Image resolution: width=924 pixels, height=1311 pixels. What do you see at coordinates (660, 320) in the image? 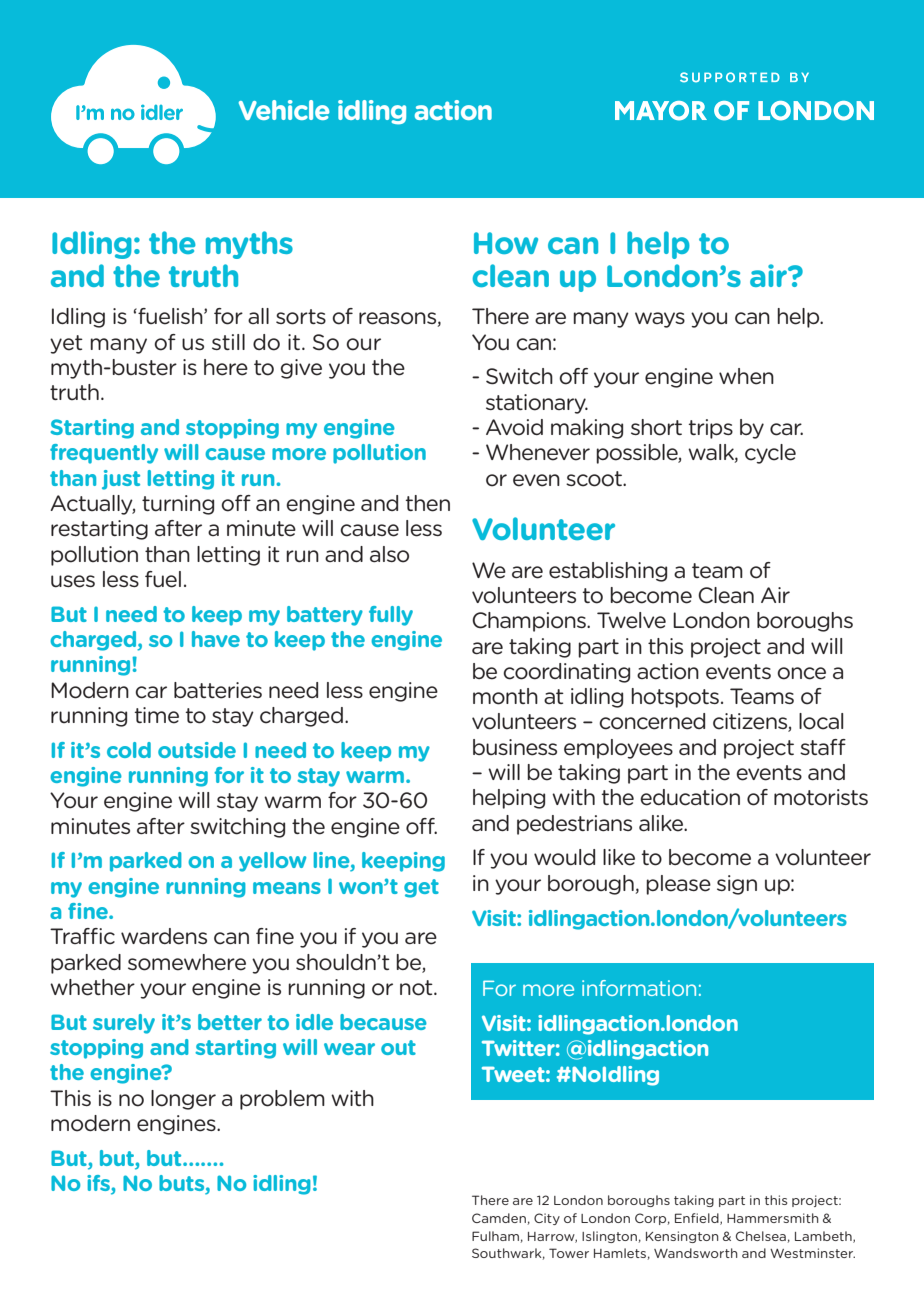
I see `ways` at bounding box center [660, 320].
